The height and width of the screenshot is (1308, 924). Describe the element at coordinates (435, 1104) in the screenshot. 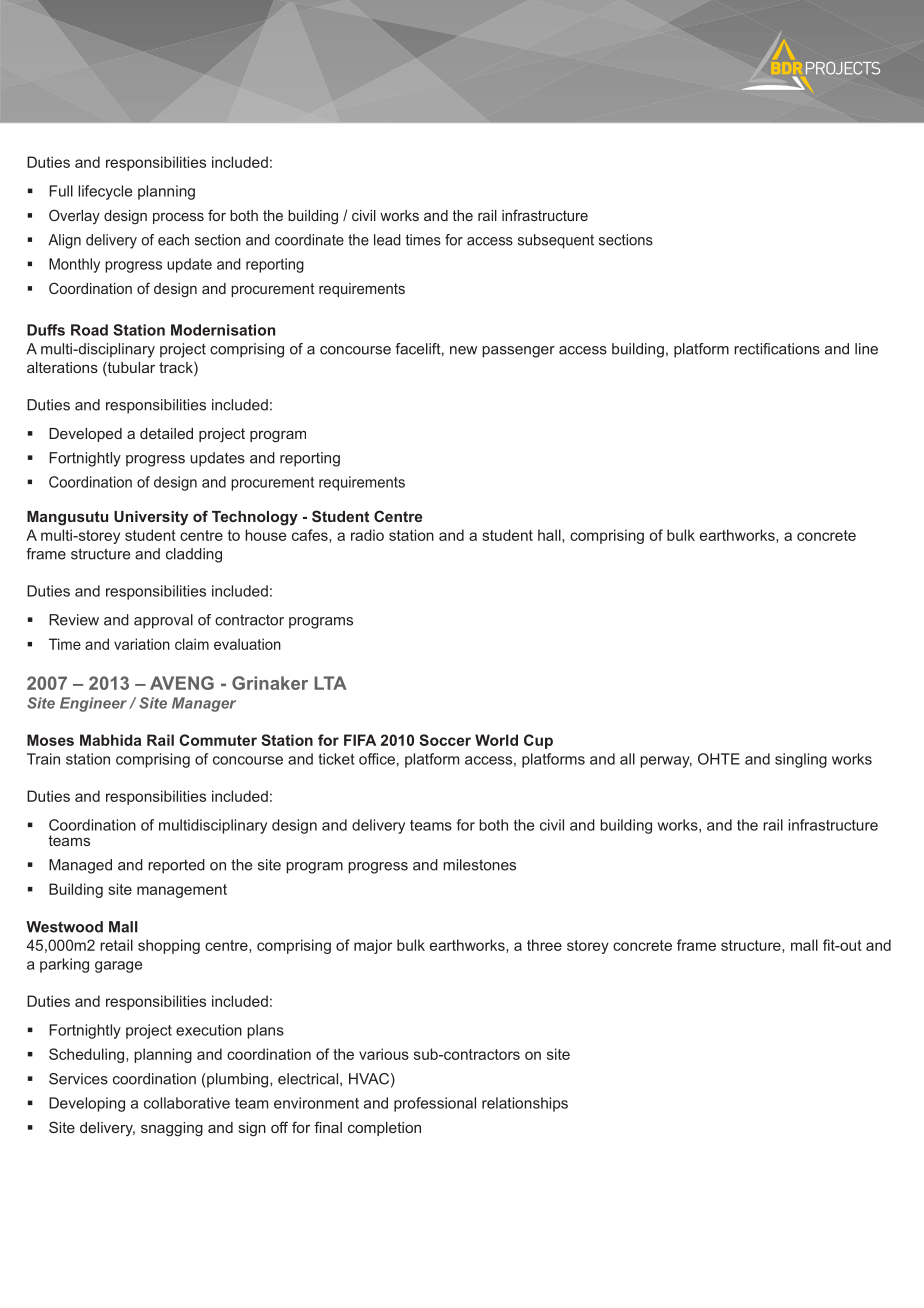

I see `professional` at that location.
